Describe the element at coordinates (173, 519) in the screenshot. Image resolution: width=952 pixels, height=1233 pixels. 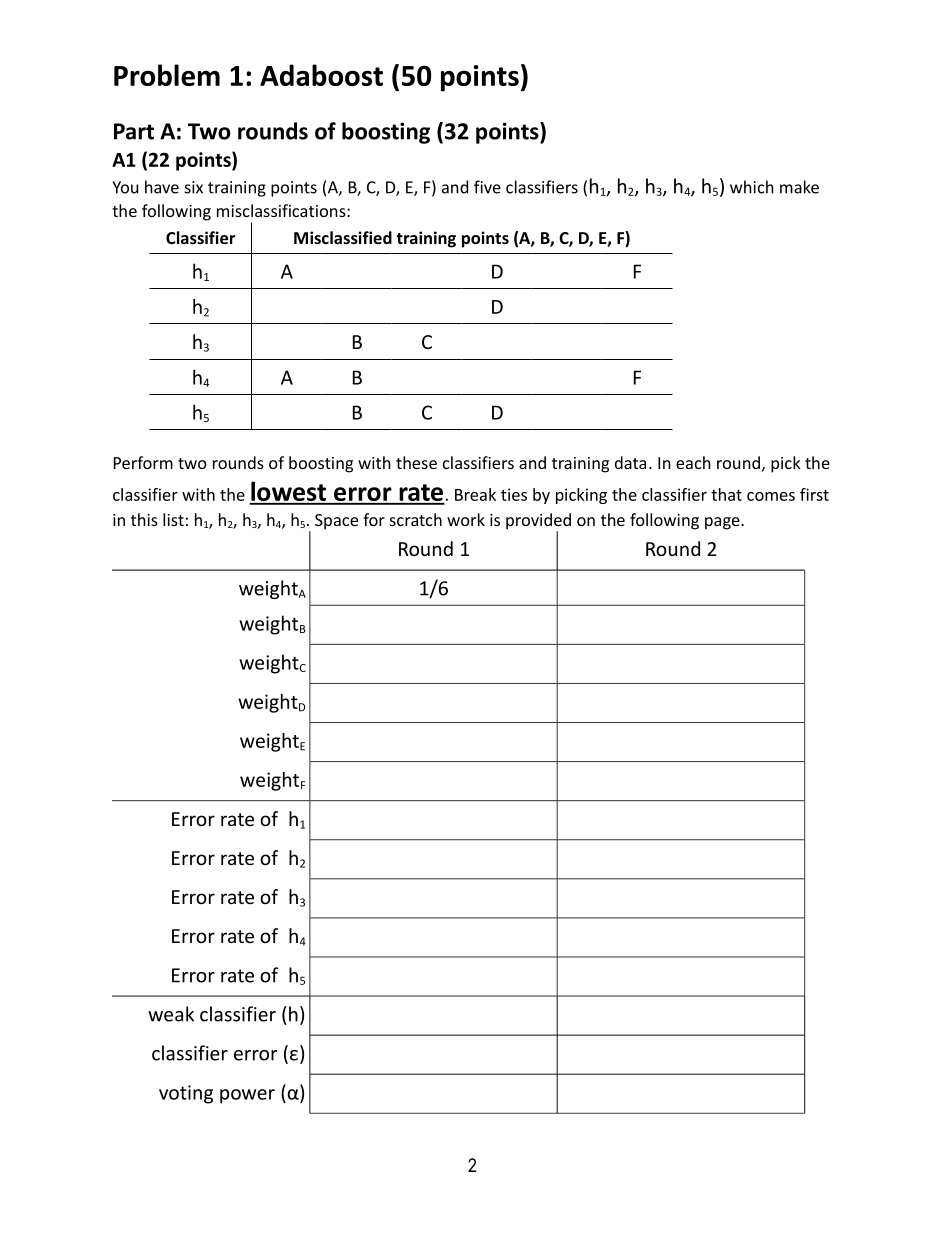
I see `list` at that location.
